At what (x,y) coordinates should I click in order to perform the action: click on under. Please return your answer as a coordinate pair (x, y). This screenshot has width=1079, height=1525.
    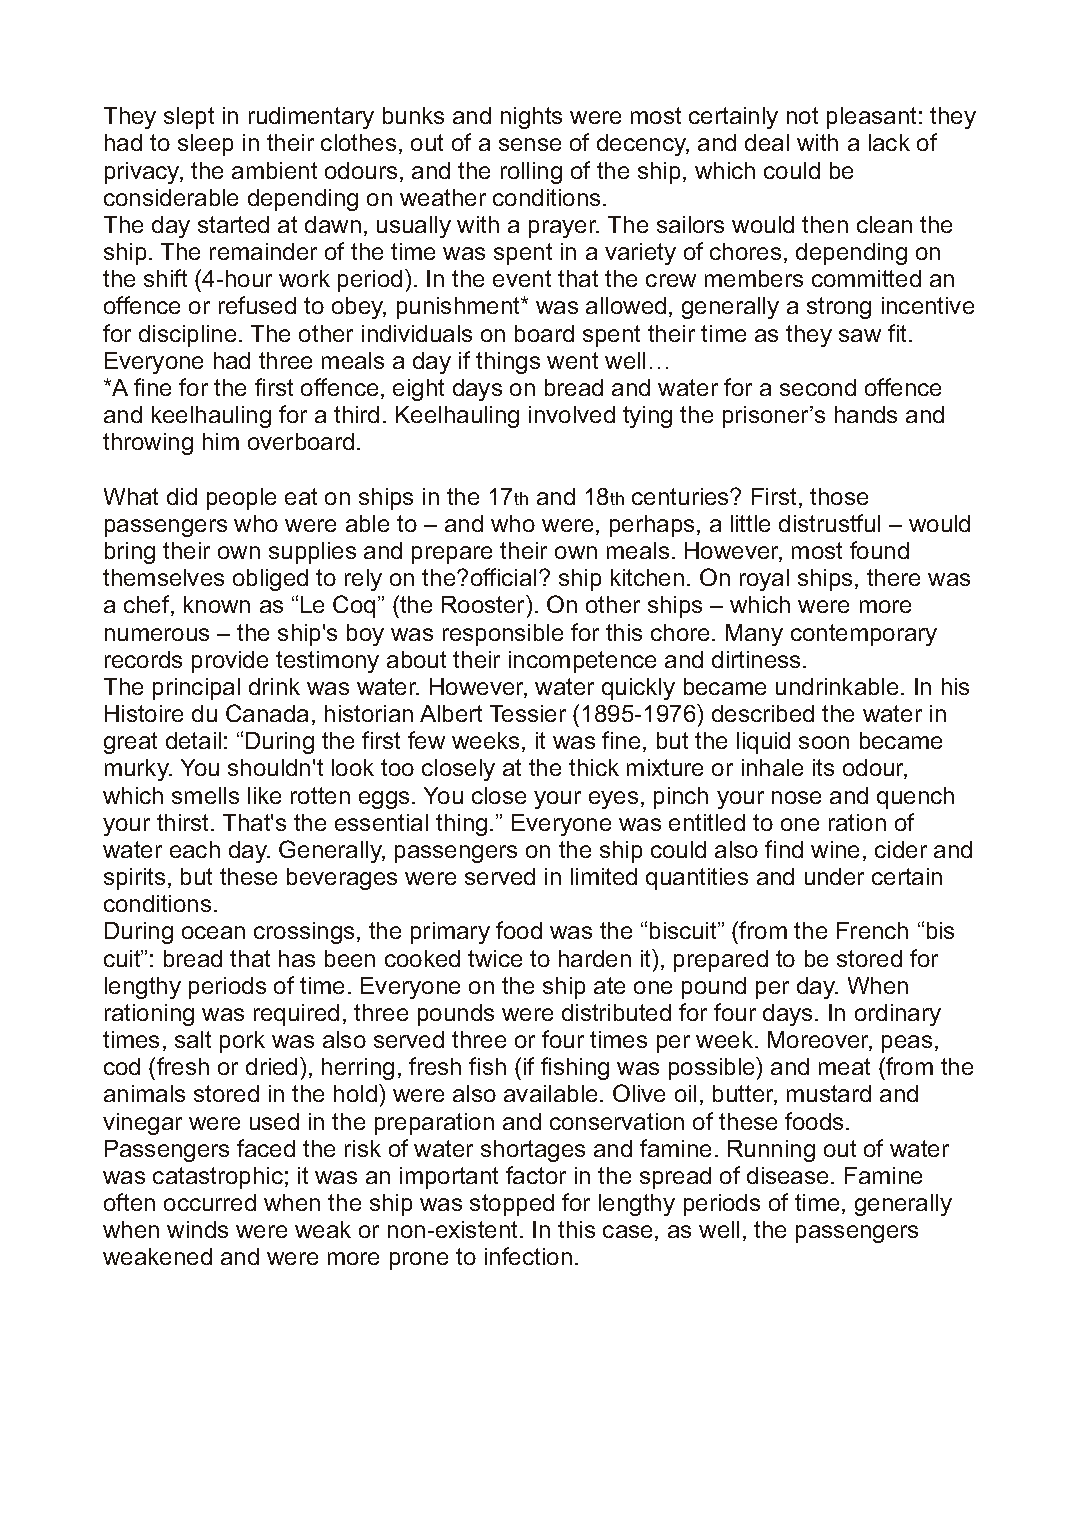
    Looking at the image, I should click on (834, 876).
